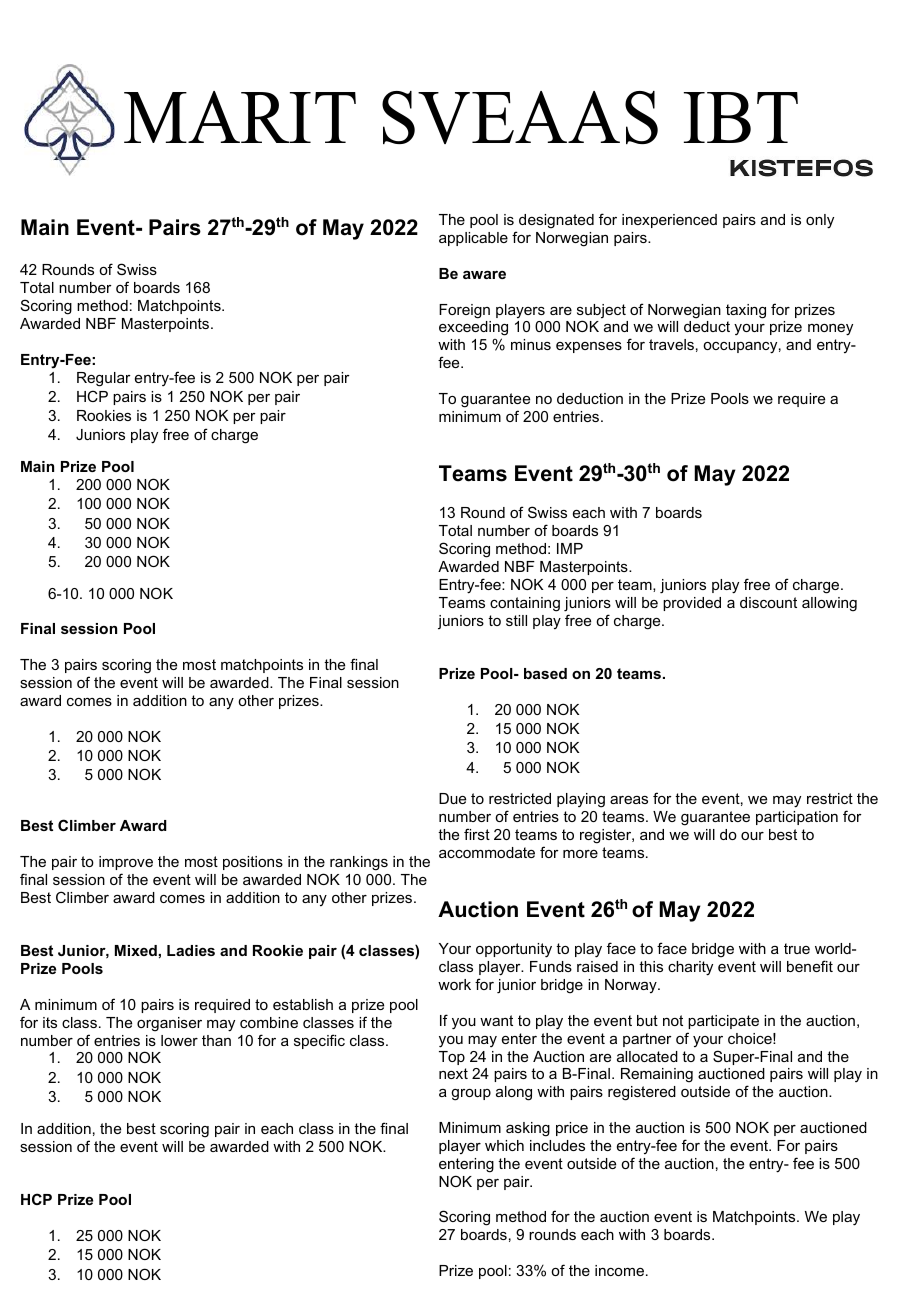  I want to click on which, so click(504, 1145).
